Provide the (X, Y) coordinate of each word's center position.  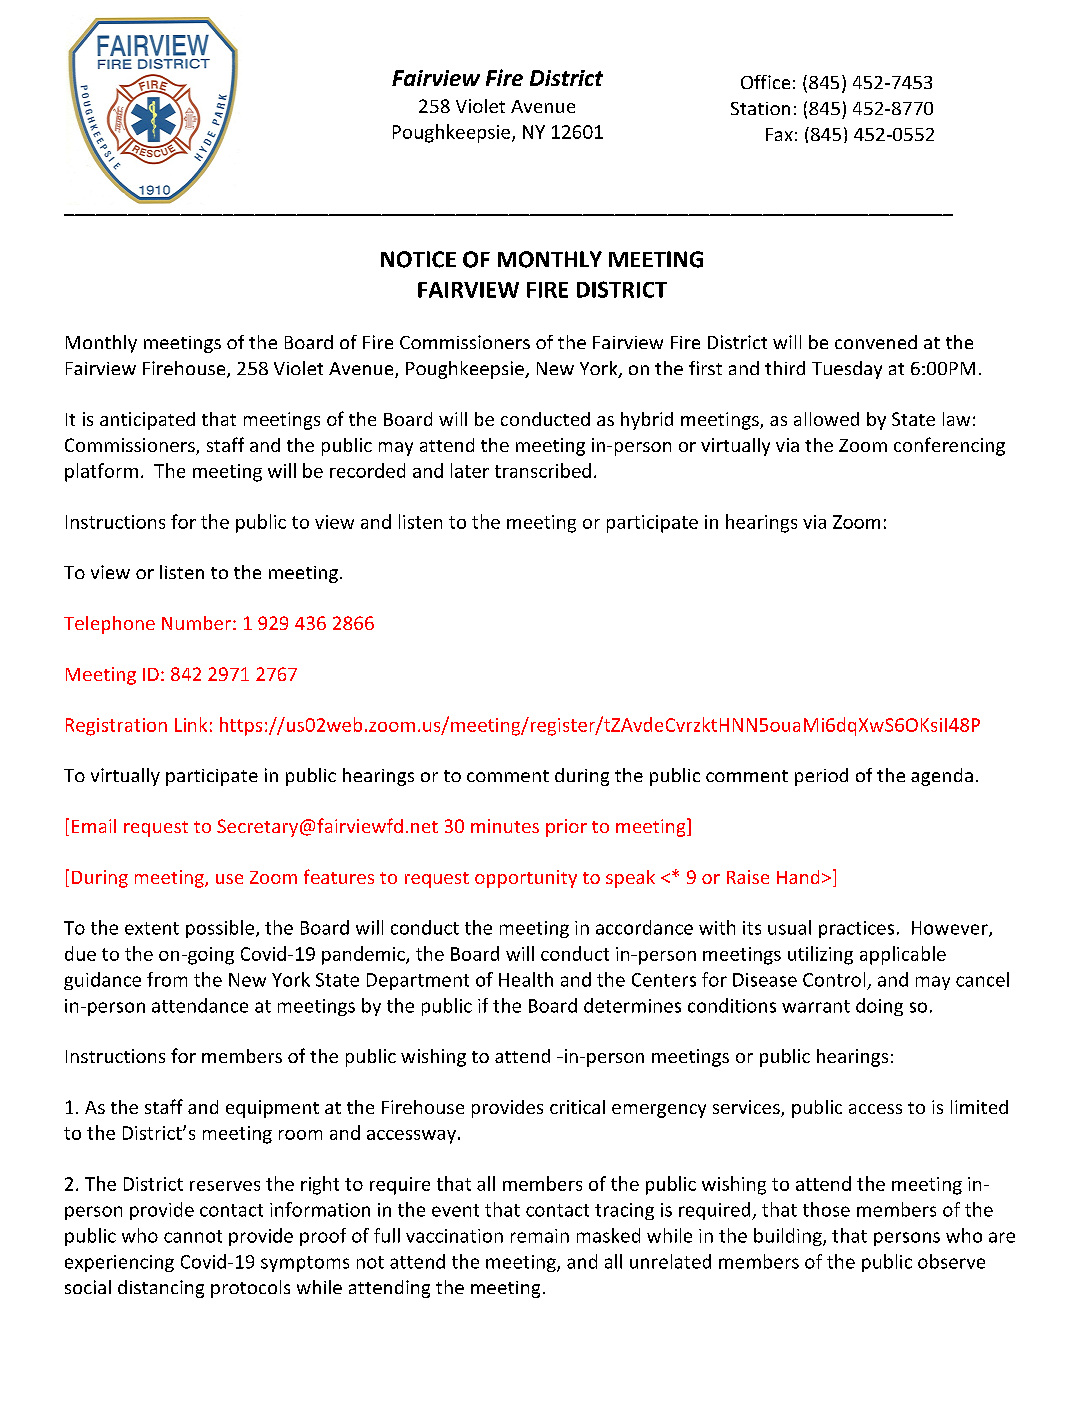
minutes (505, 826)
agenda (942, 777)
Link (191, 724)
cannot (193, 1236)
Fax (779, 134)
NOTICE (418, 259)
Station (760, 108)
